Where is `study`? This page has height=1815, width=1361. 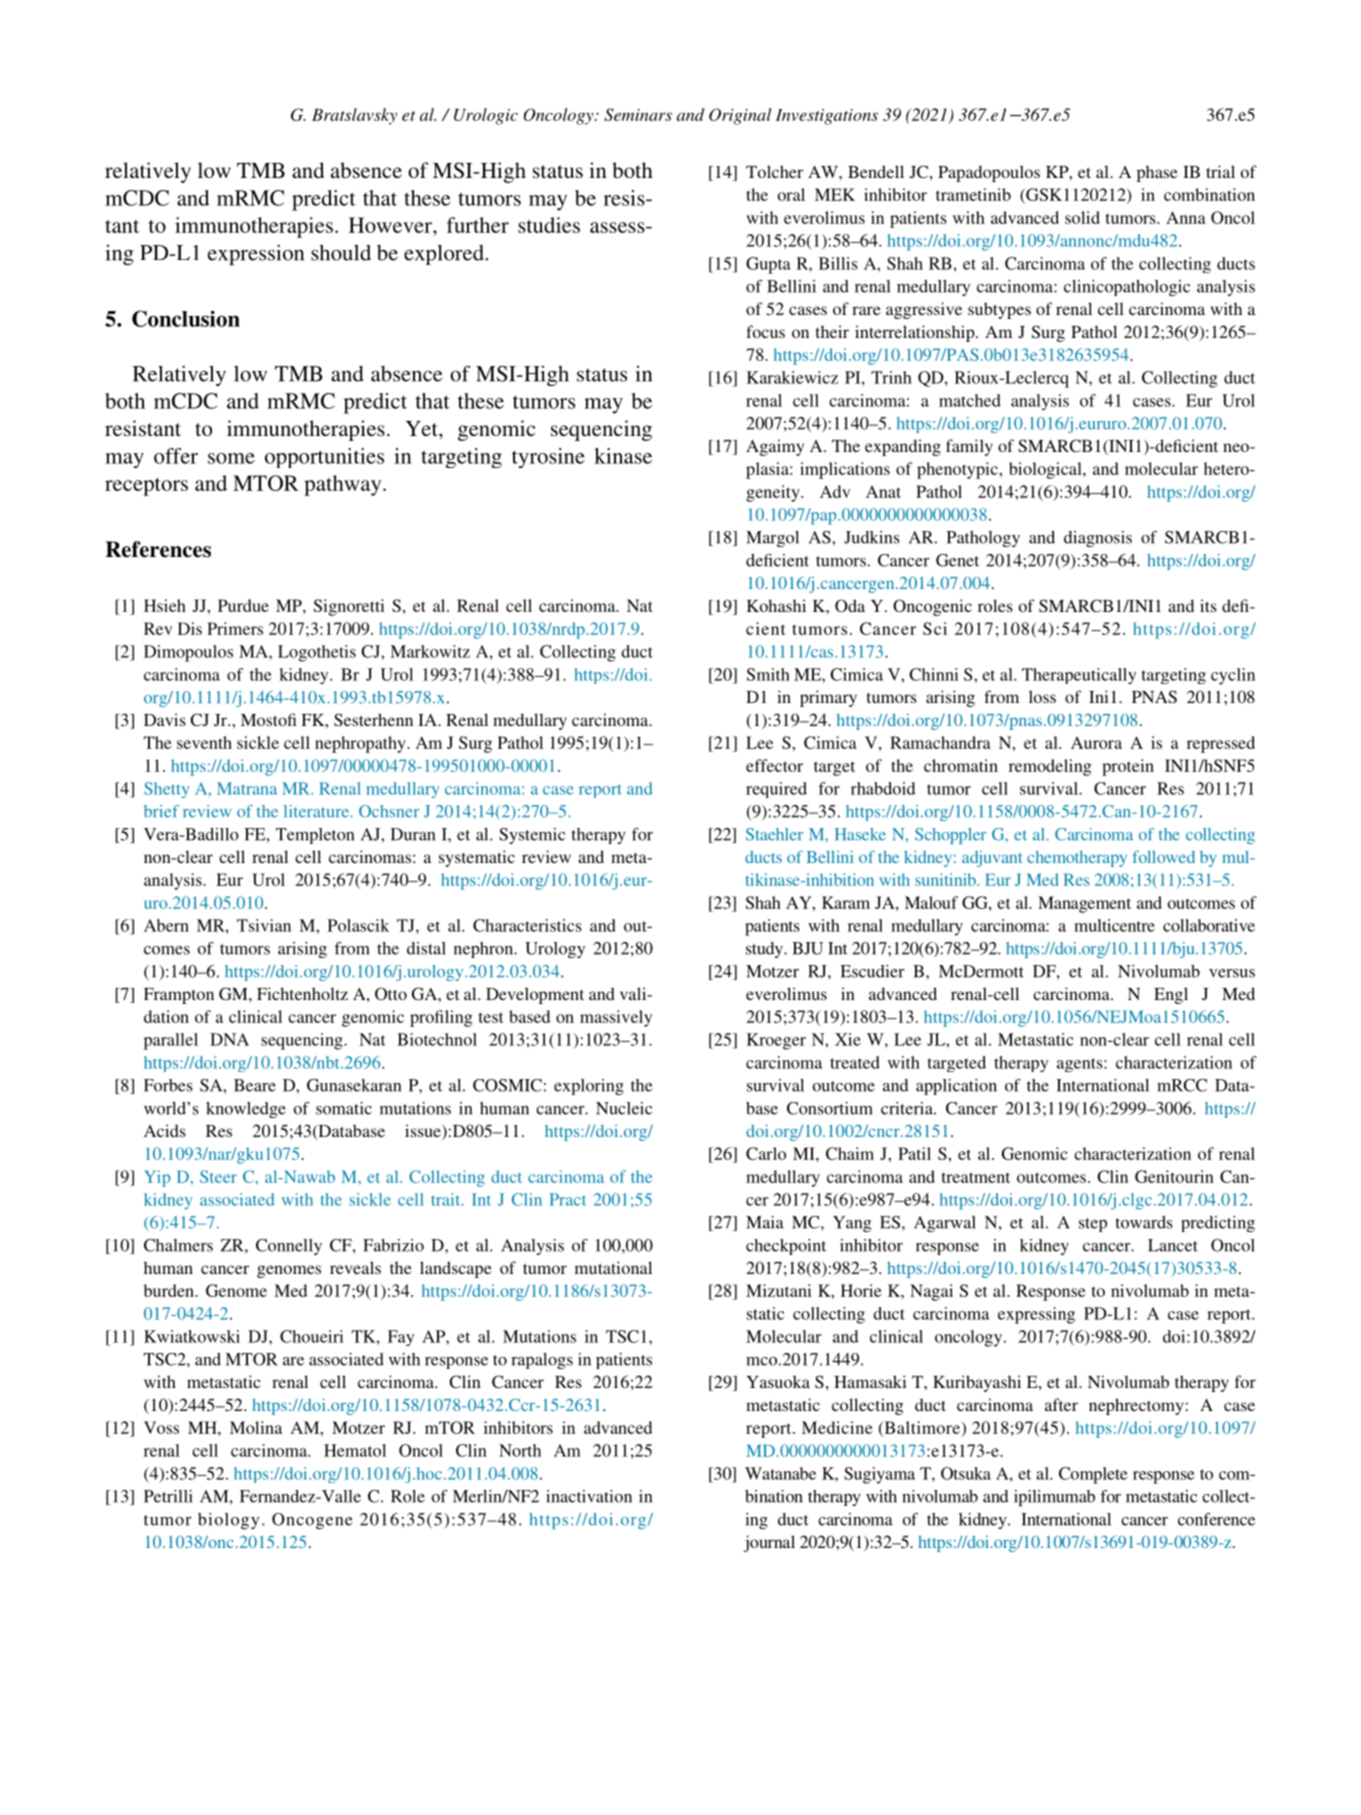
study is located at coordinates (765, 950).
